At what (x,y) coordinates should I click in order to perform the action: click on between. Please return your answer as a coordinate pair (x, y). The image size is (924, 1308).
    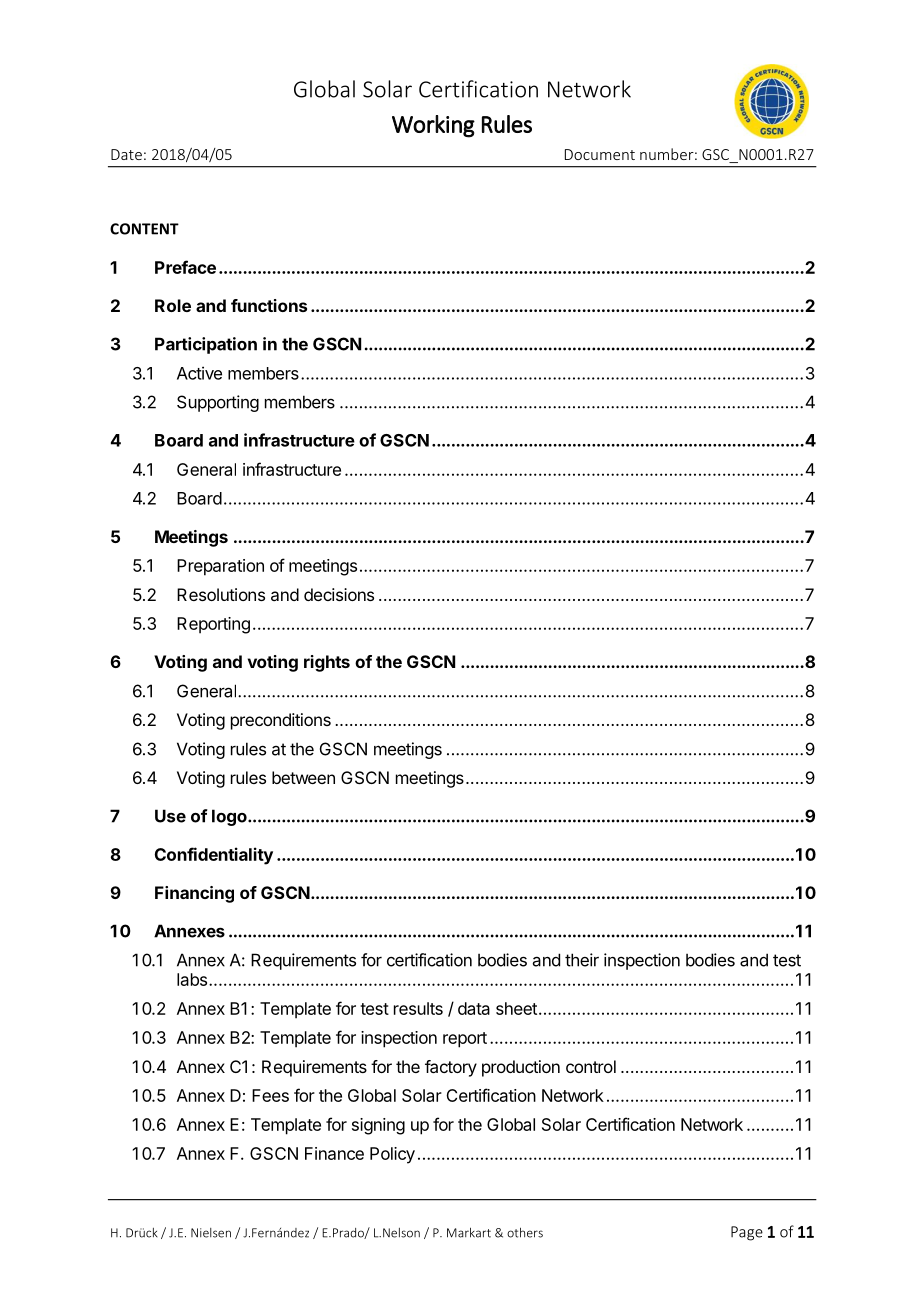
    Looking at the image, I should click on (303, 777).
